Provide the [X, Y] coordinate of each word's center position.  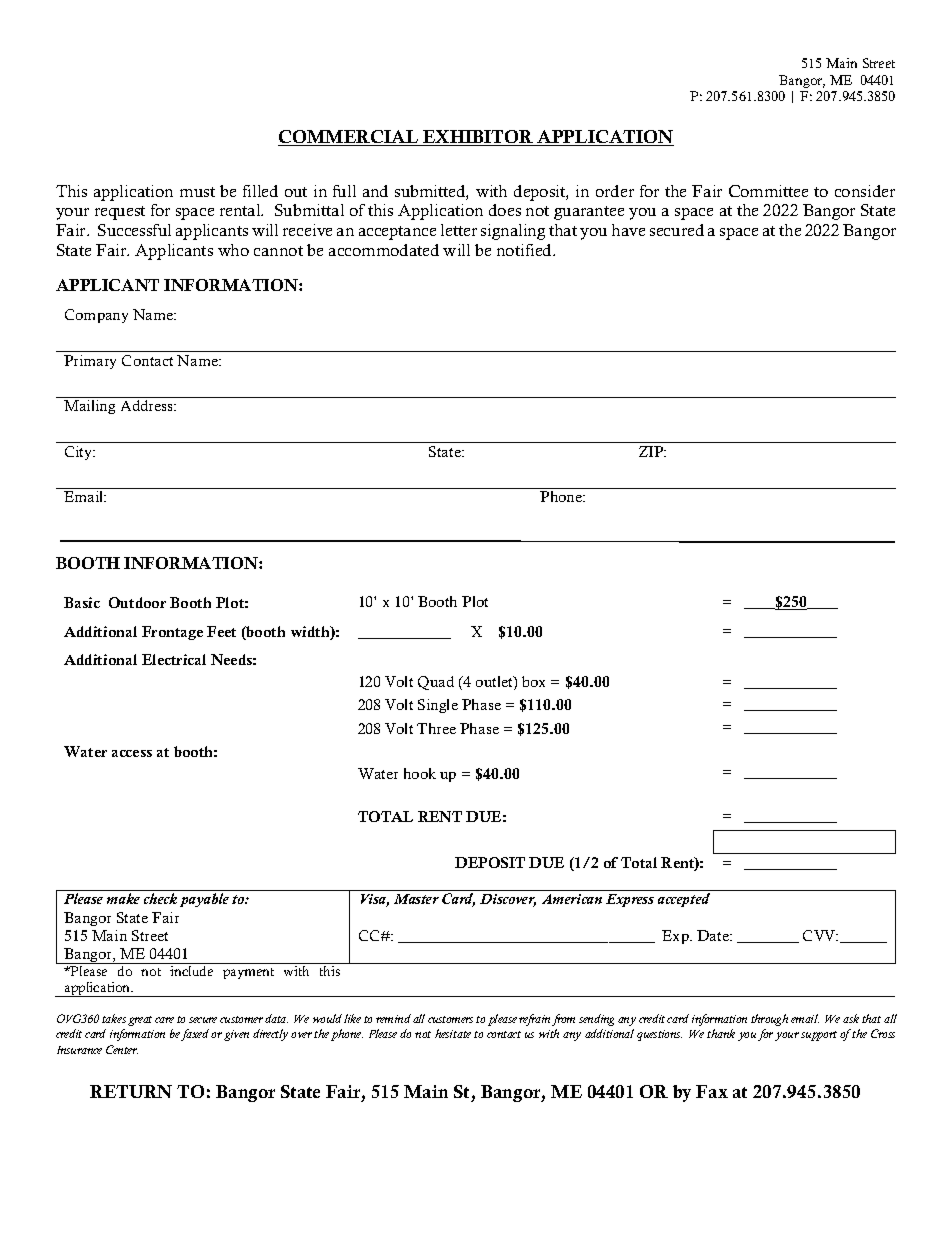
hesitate [453, 1033]
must [197, 192]
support [819, 1036]
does [505, 210]
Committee [768, 191]
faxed [195, 1035]
